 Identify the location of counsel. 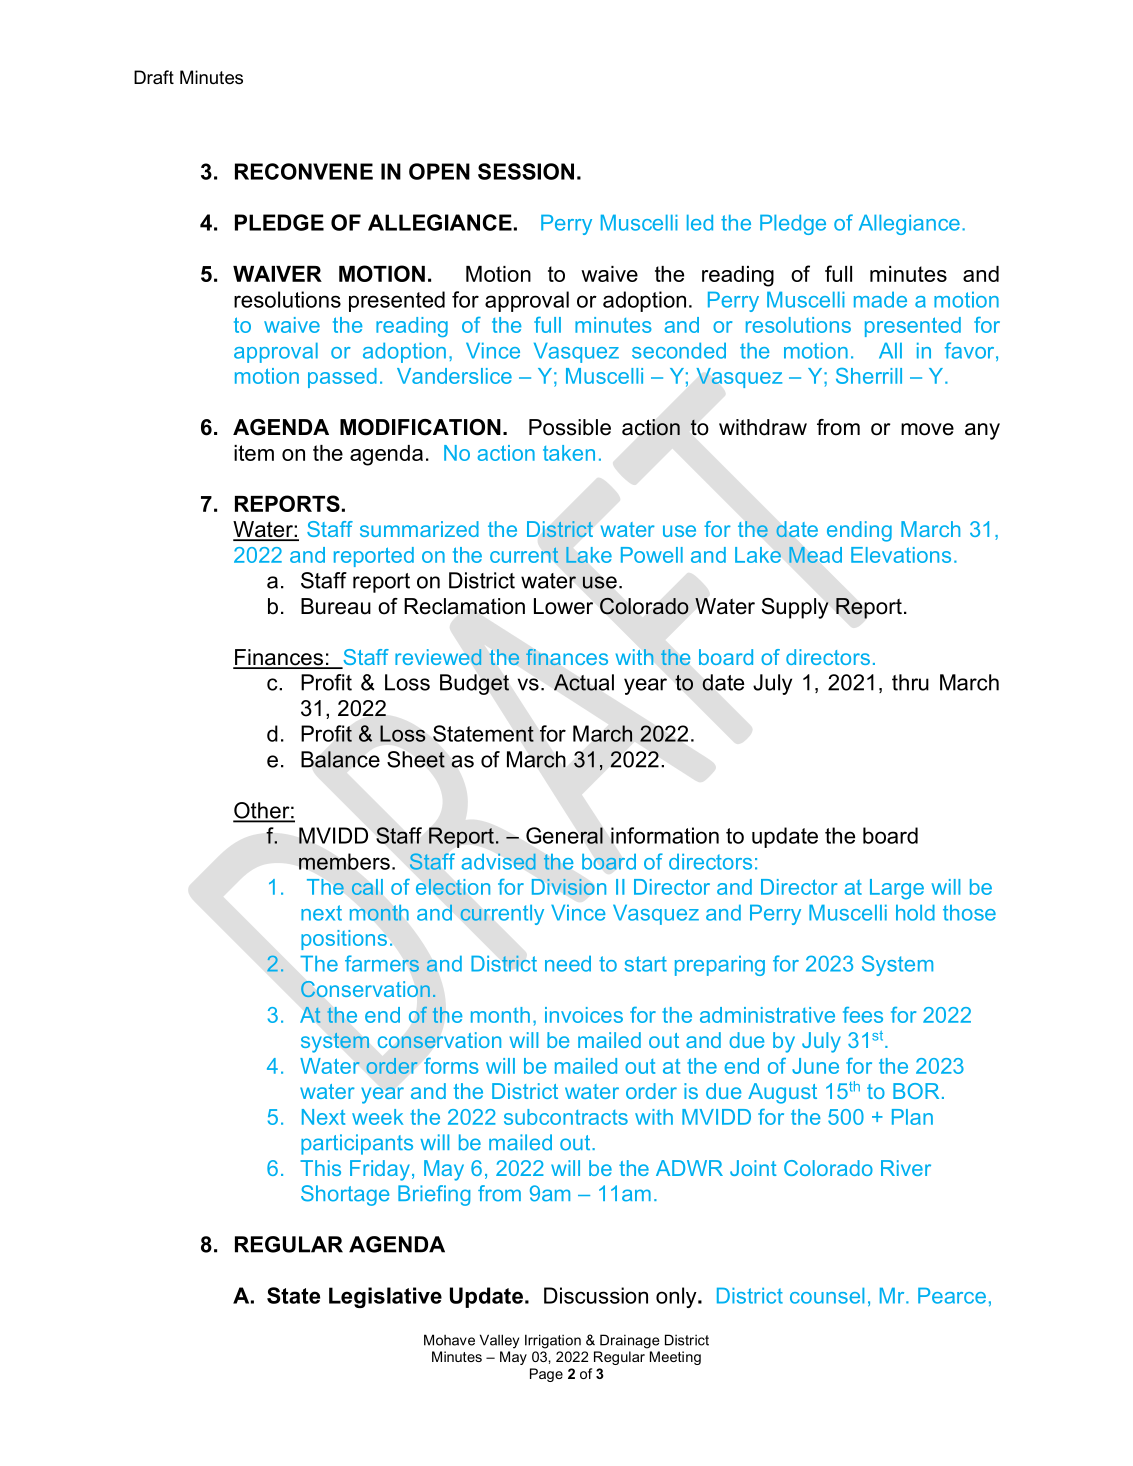
(827, 1296).
